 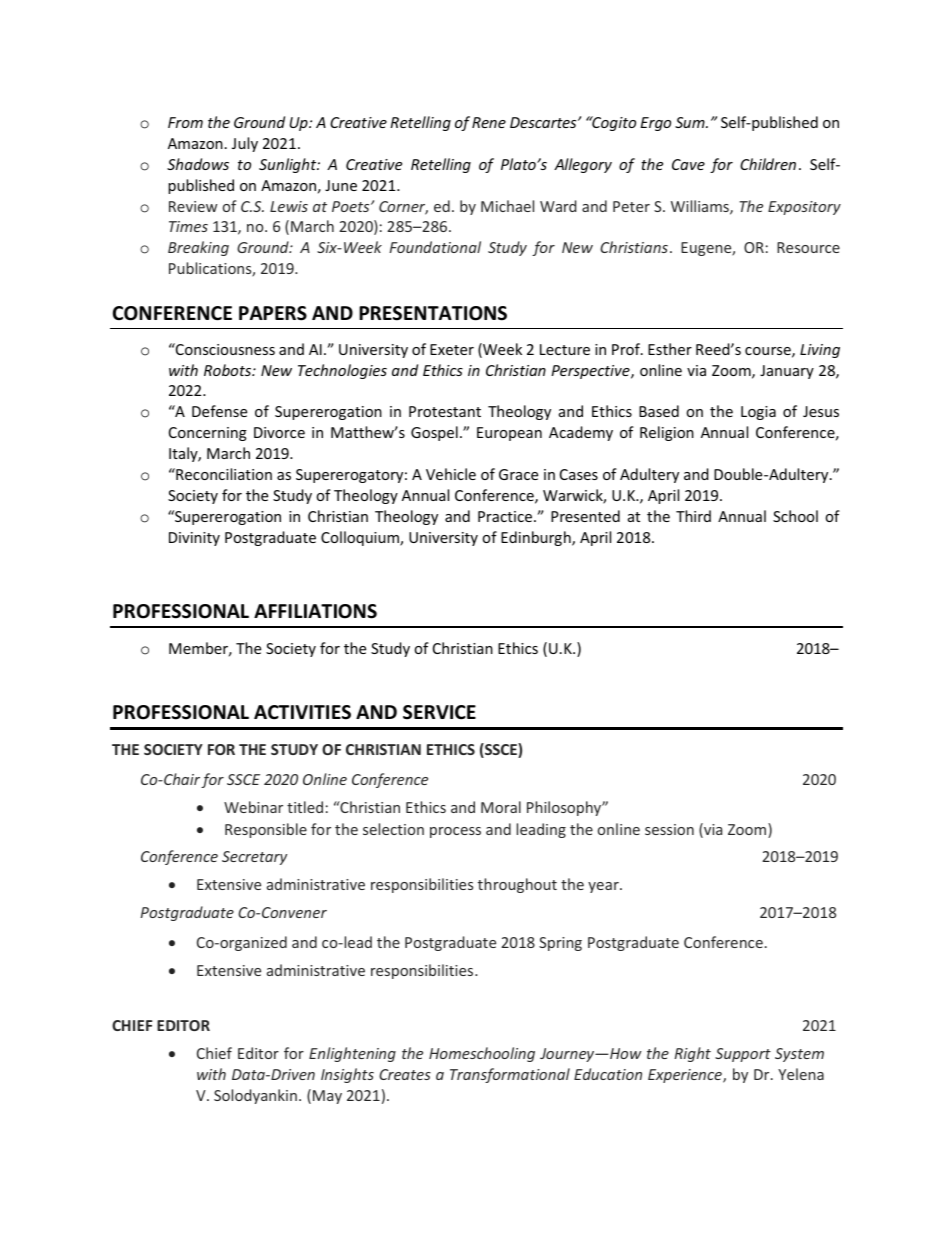 What do you see at coordinates (327, 1097) in the screenshot?
I see `May` at bounding box center [327, 1097].
